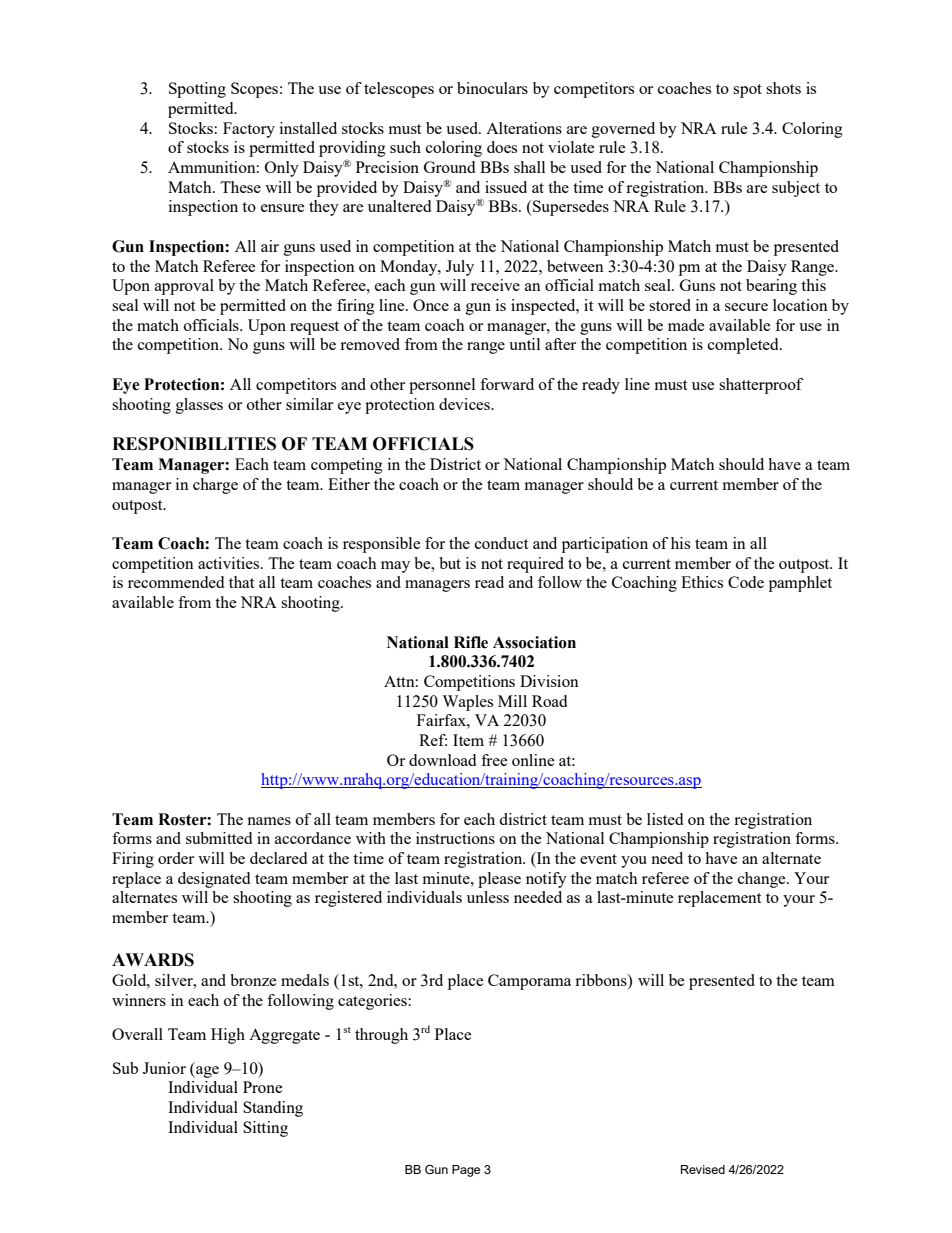 This document has height=1233, width=952. Describe the element at coordinates (783, 88) in the document. I see `shots` at that location.
